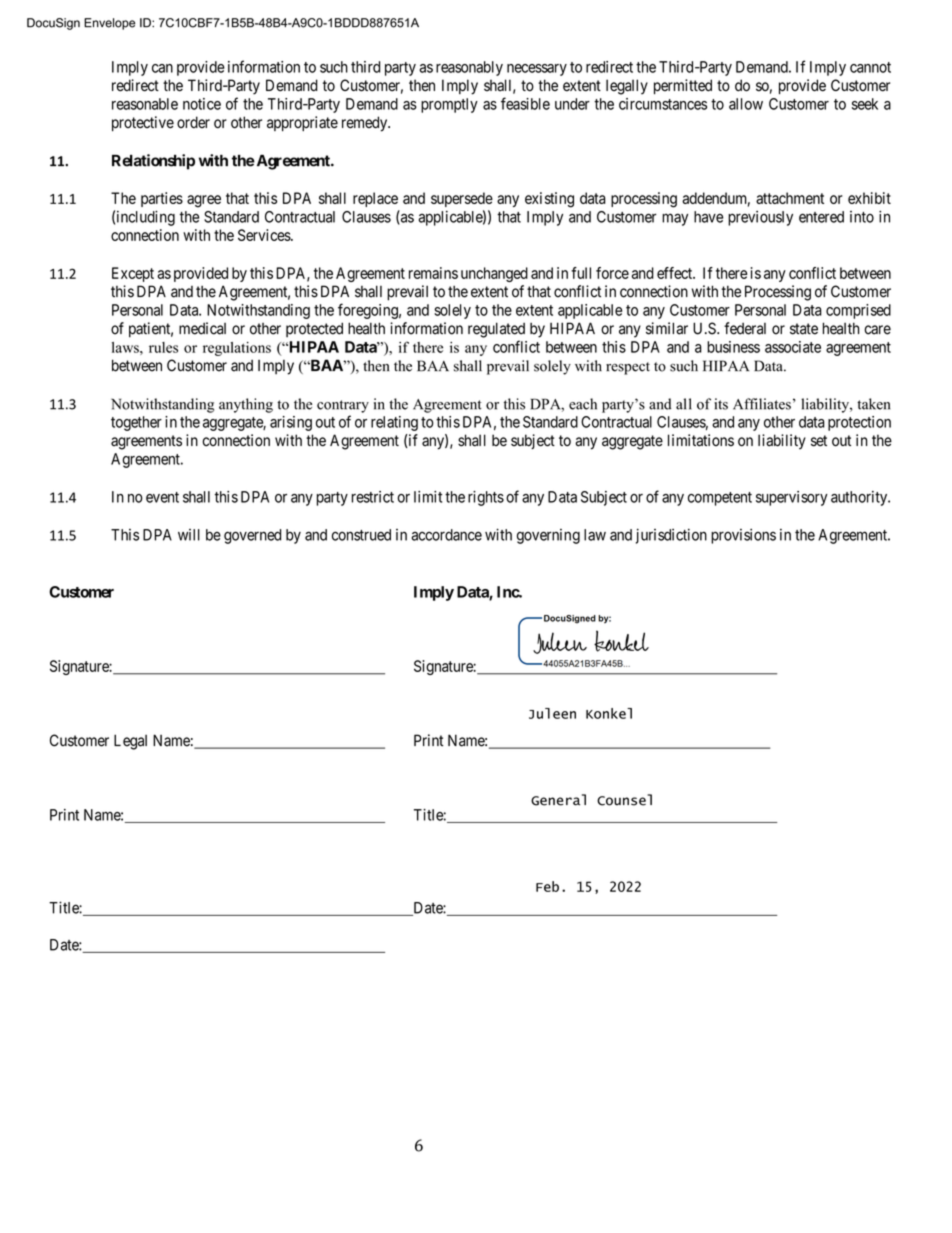 The width and height of the screenshot is (952, 1233). Describe the element at coordinates (162, 497) in the screenshot. I see `event` at that location.
